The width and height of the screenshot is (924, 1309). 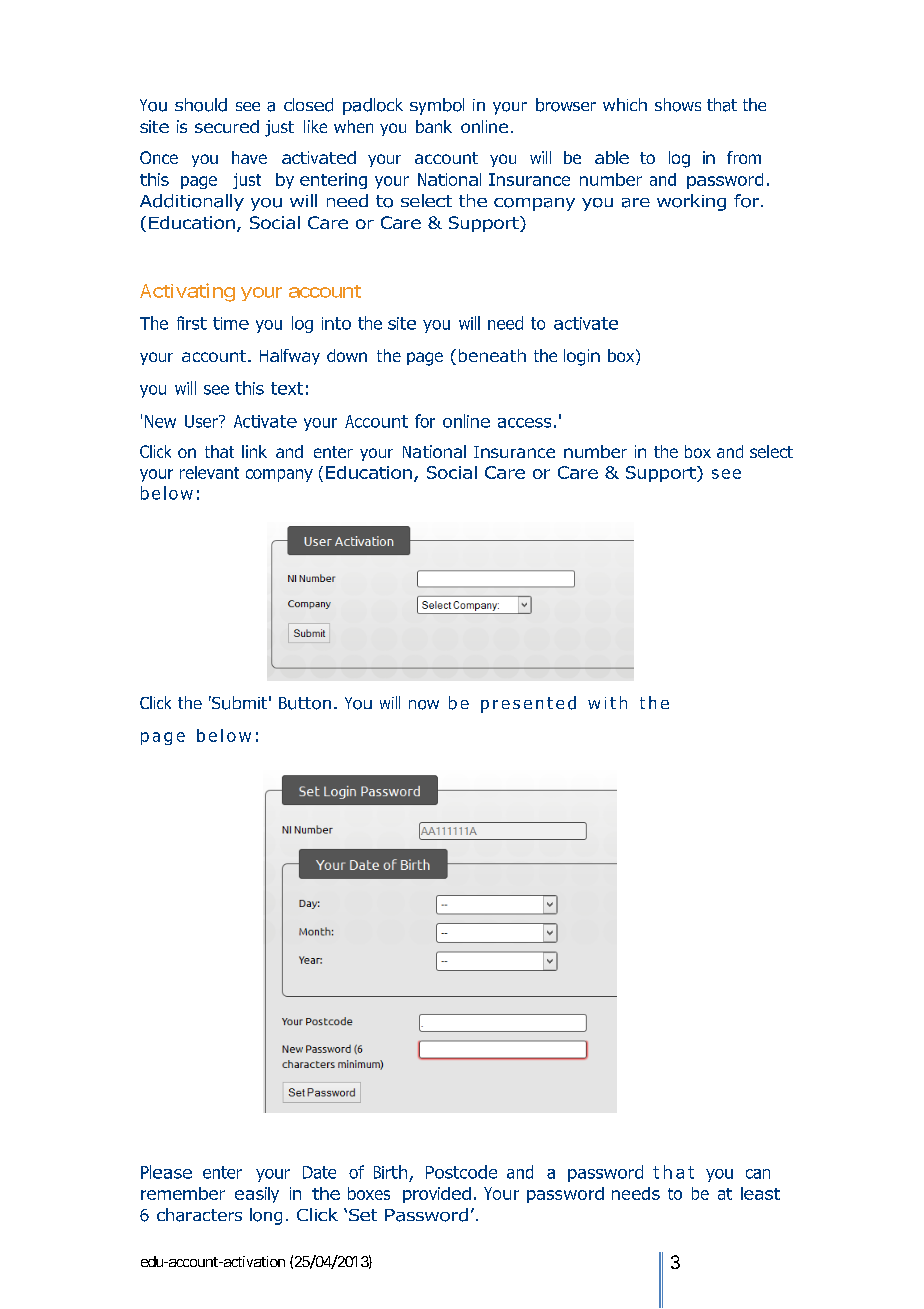 I want to click on shows, so click(x=678, y=105).
